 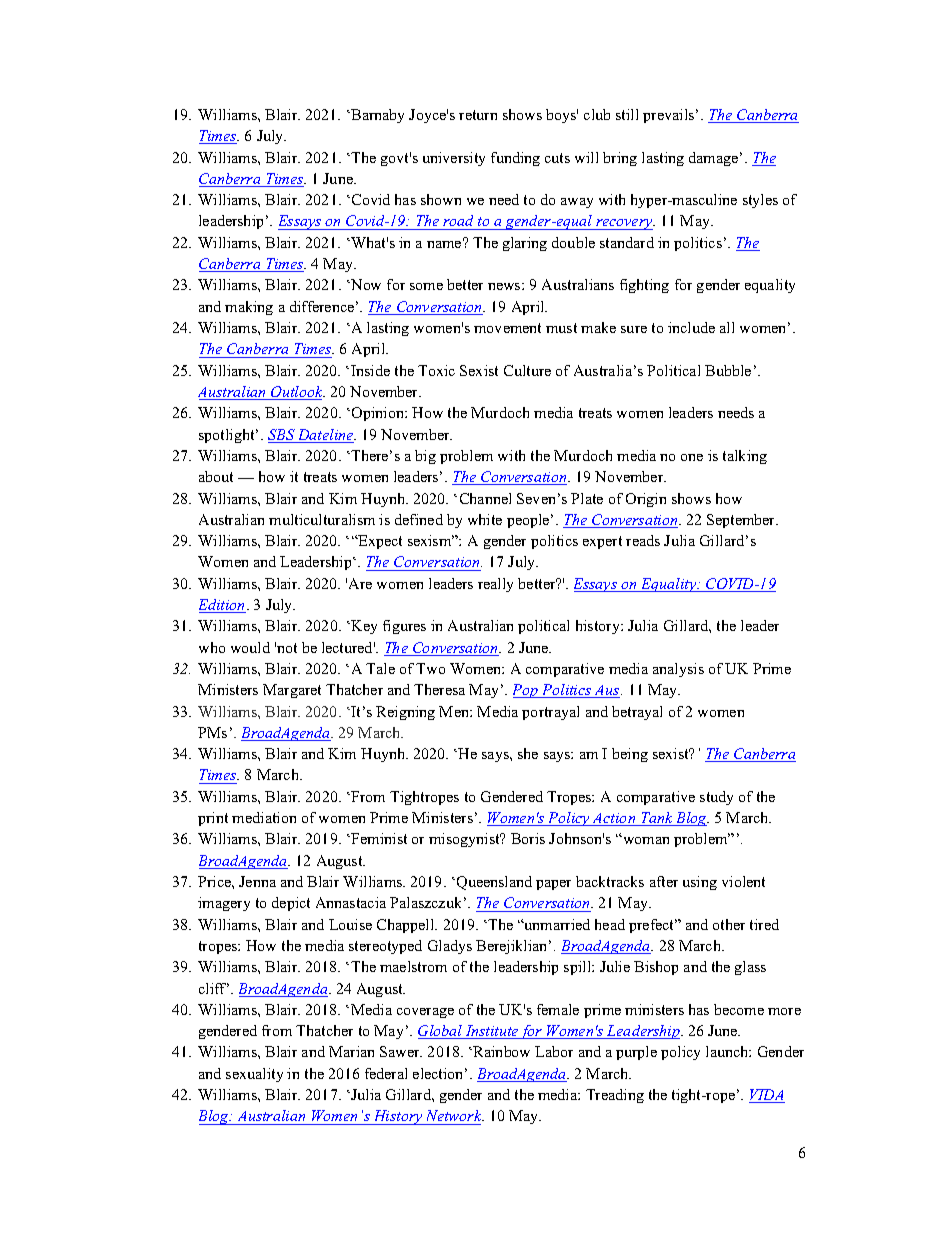 I want to click on damage, so click(x=715, y=159).
